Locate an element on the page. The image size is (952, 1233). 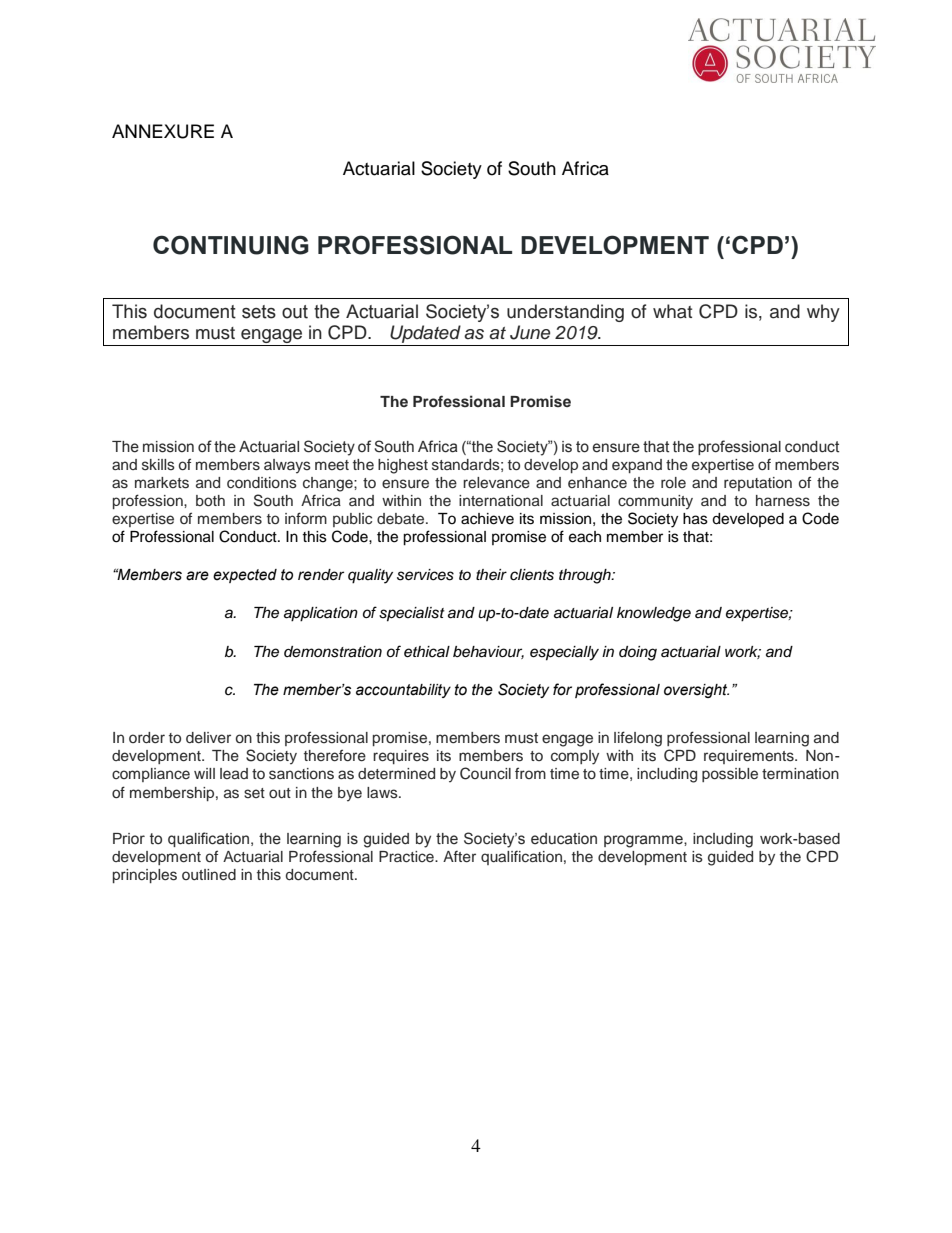
outlined is located at coordinates (209, 874).
